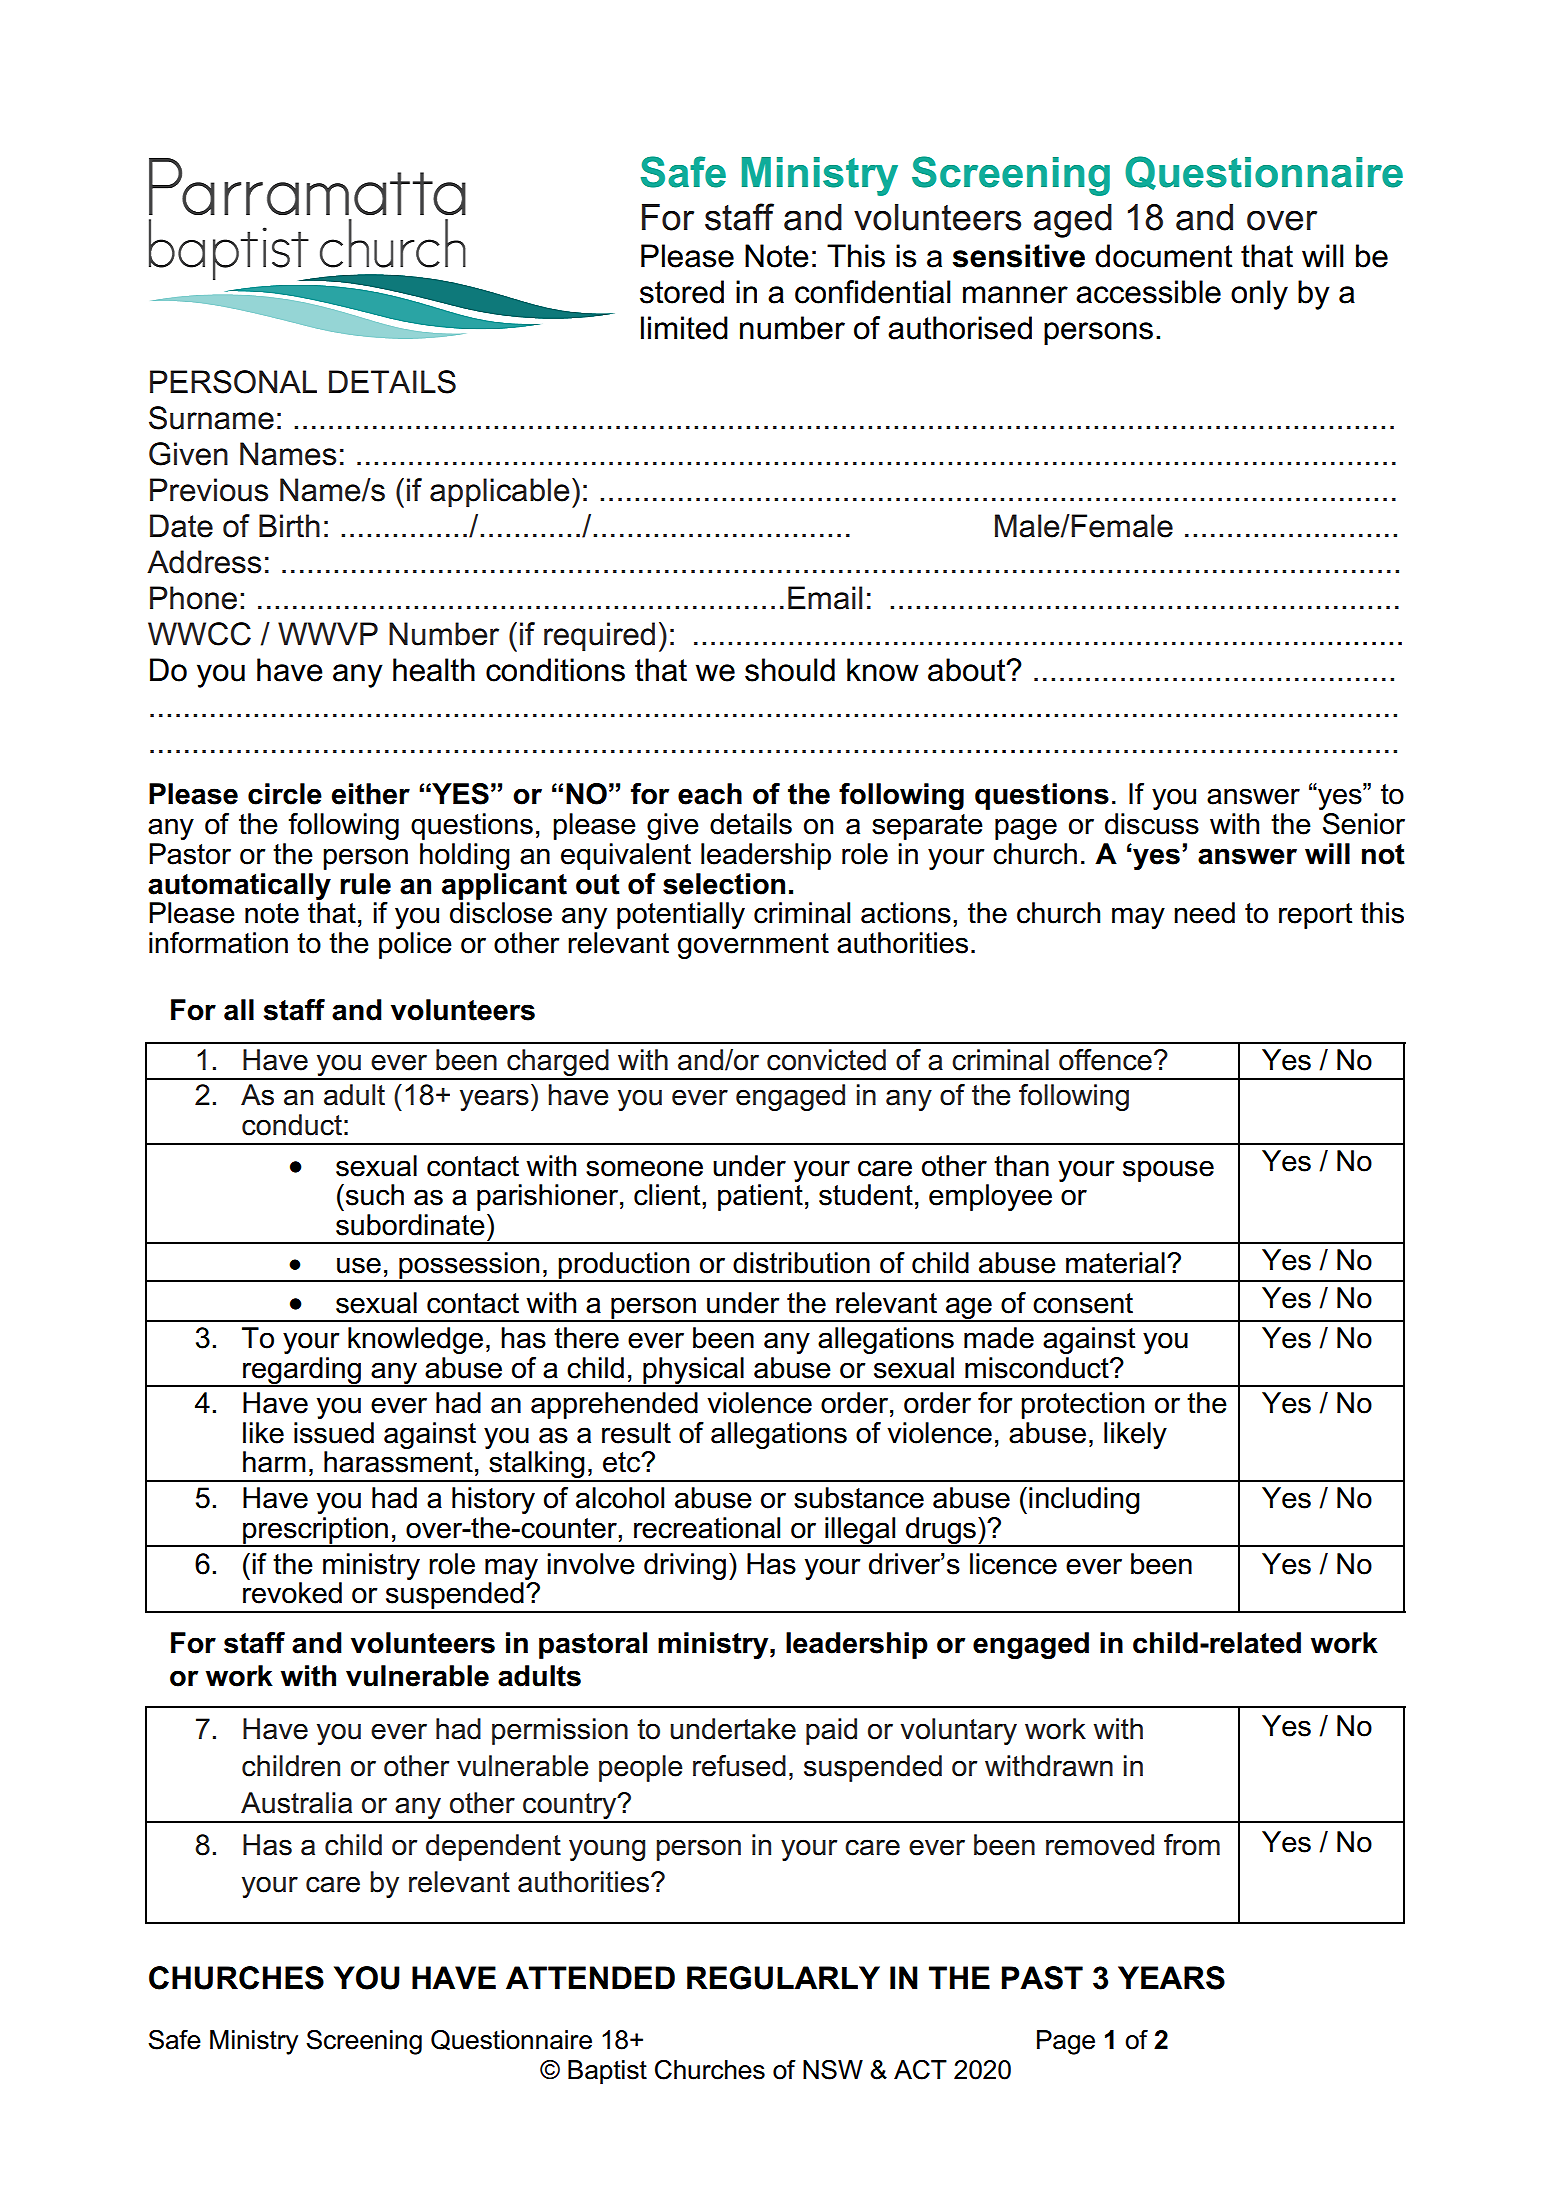 The width and height of the image is (1552, 2196). What do you see at coordinates (783, 1978) in the image?
I see `REGULARLY` at bounding box center [783, 1978].
